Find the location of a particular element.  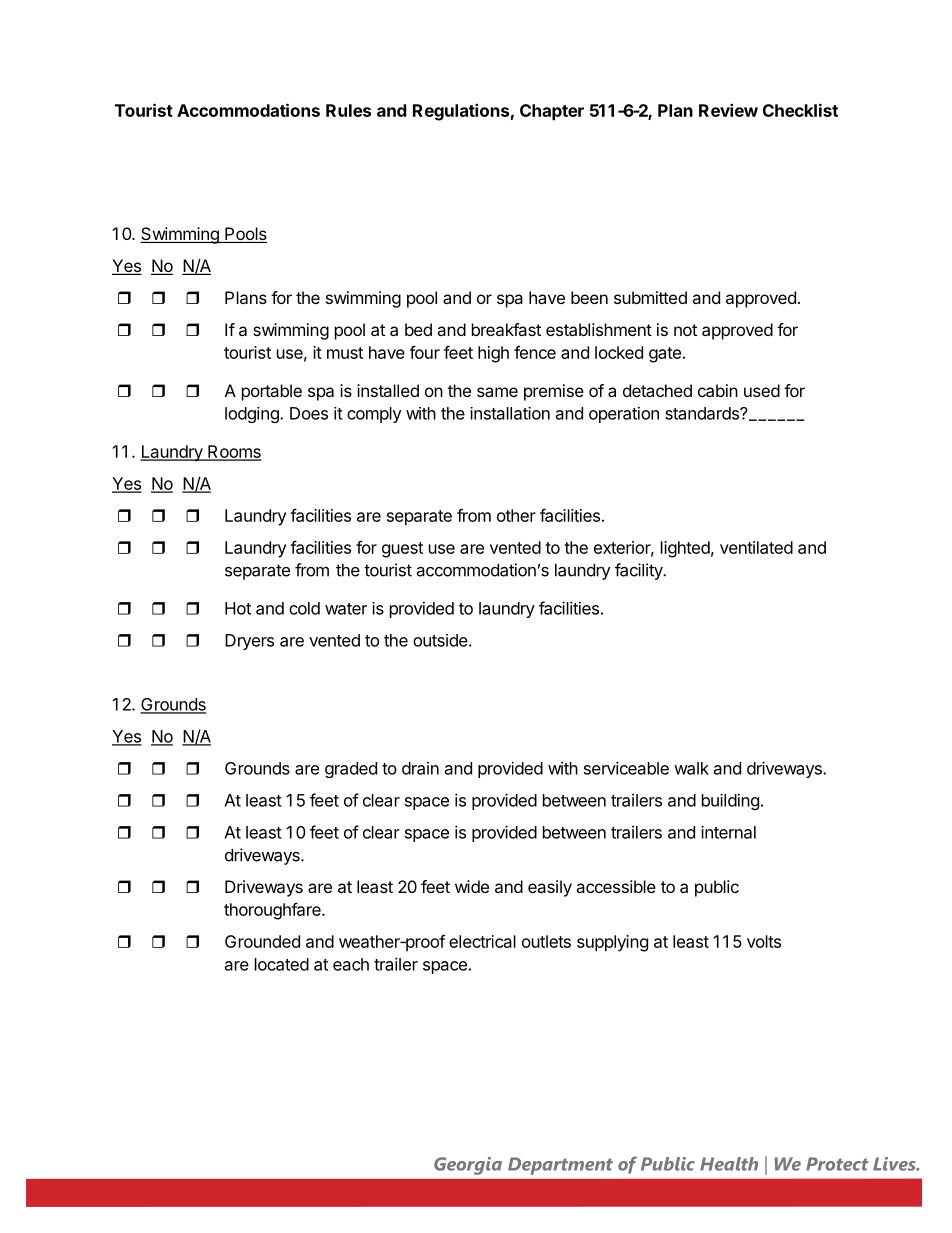

Georgia is located at coordinates (468, 1166).
